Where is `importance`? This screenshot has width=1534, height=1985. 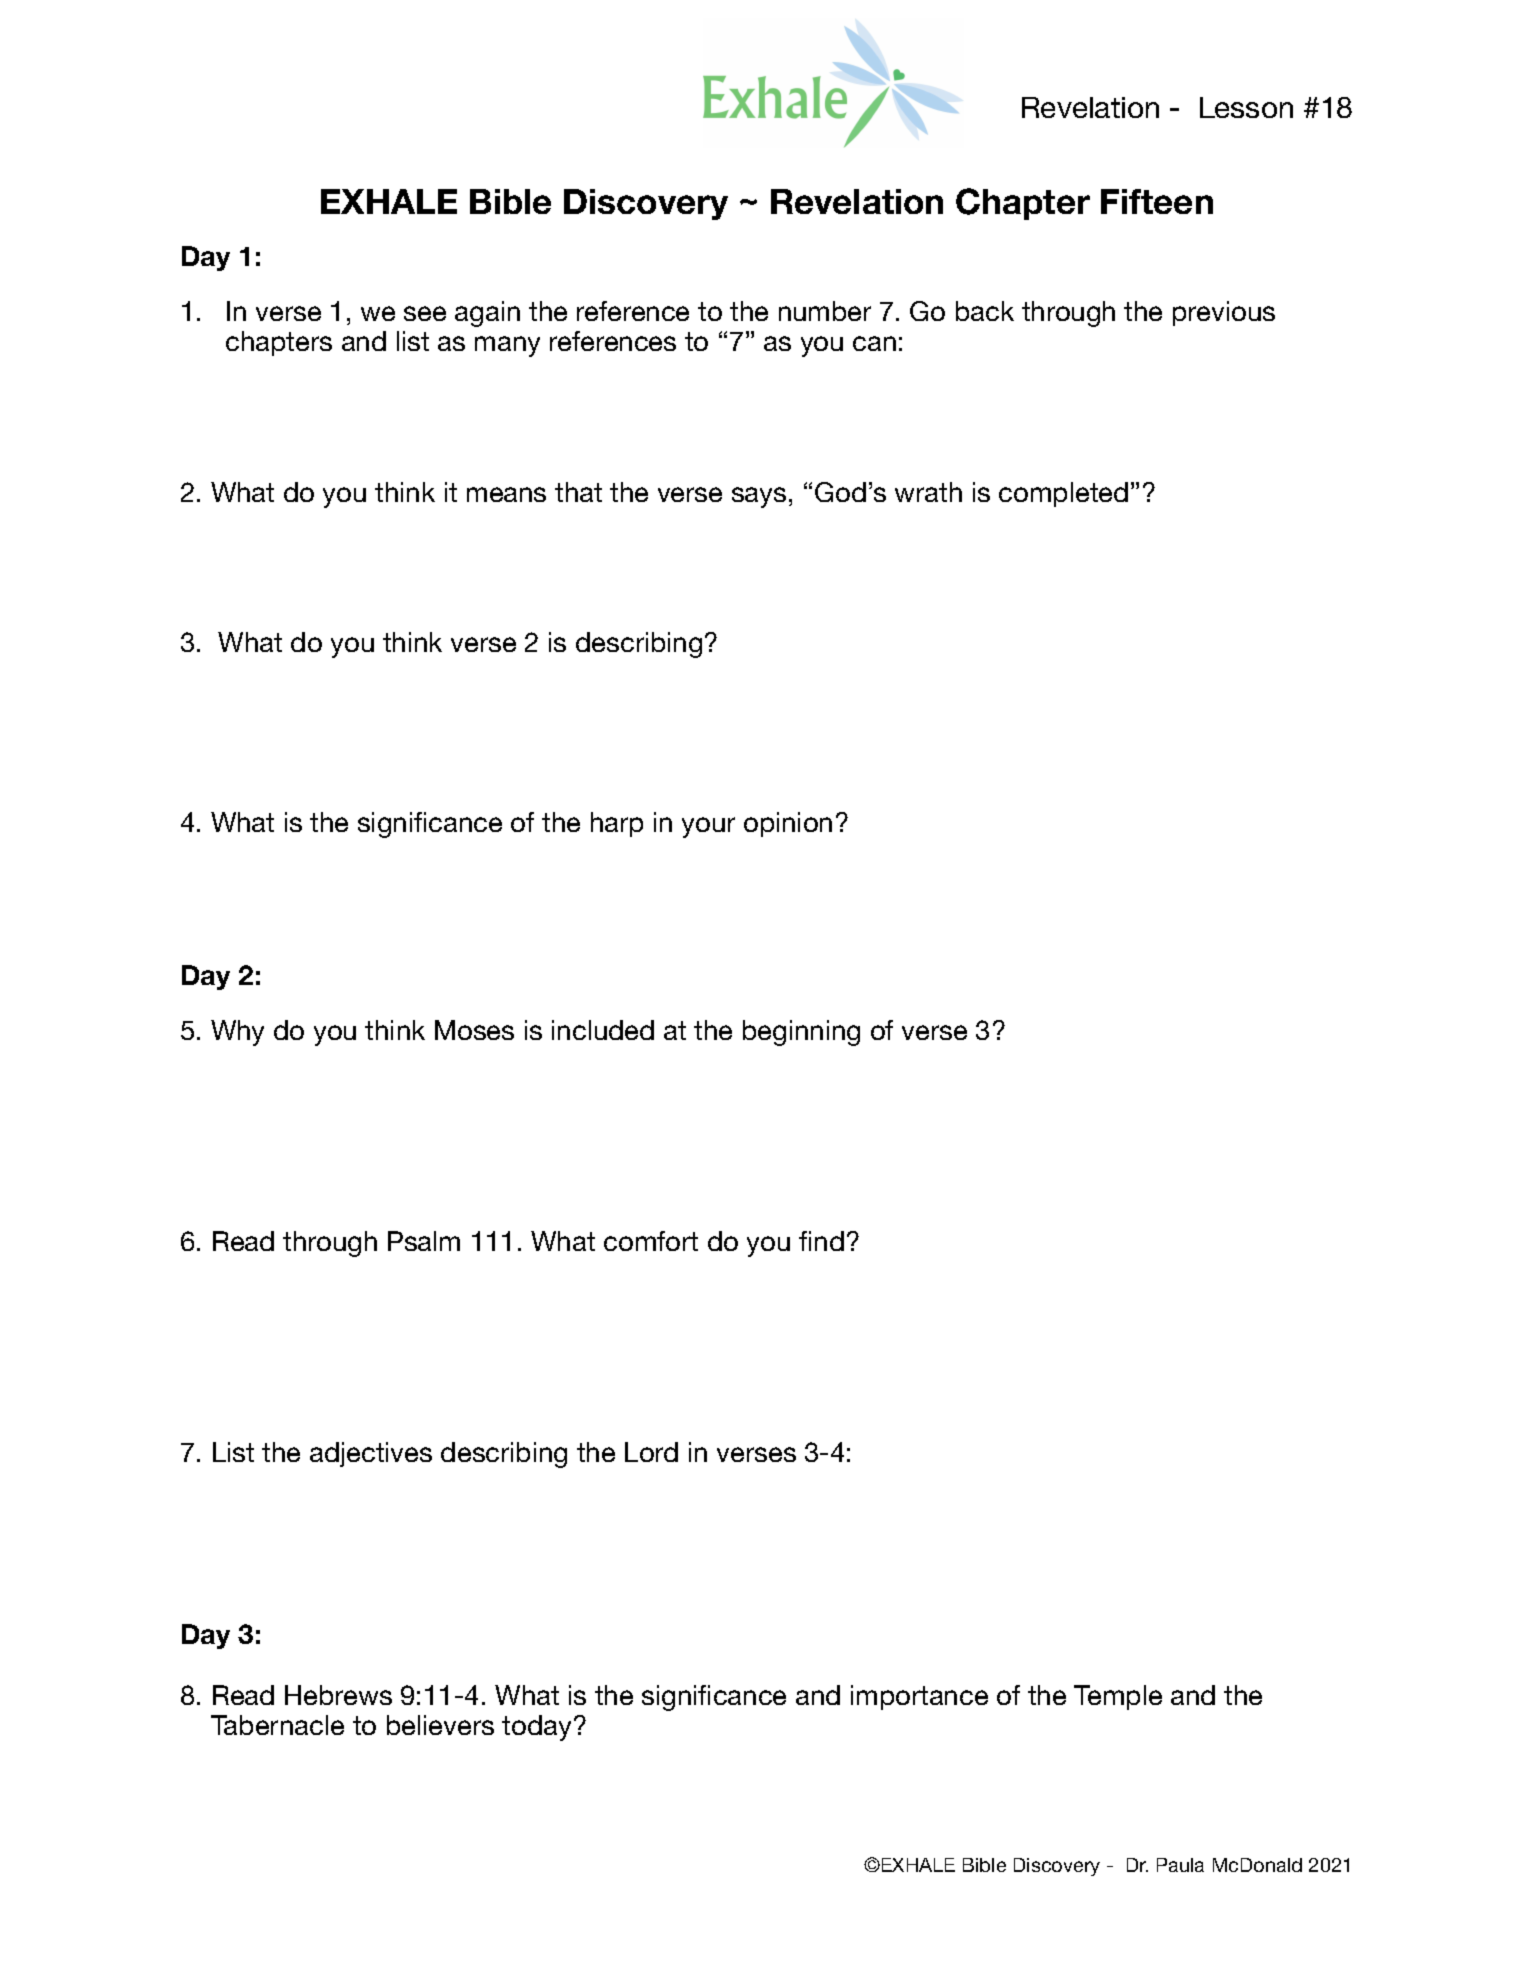 importance is located at coordinates (919, 1697).
